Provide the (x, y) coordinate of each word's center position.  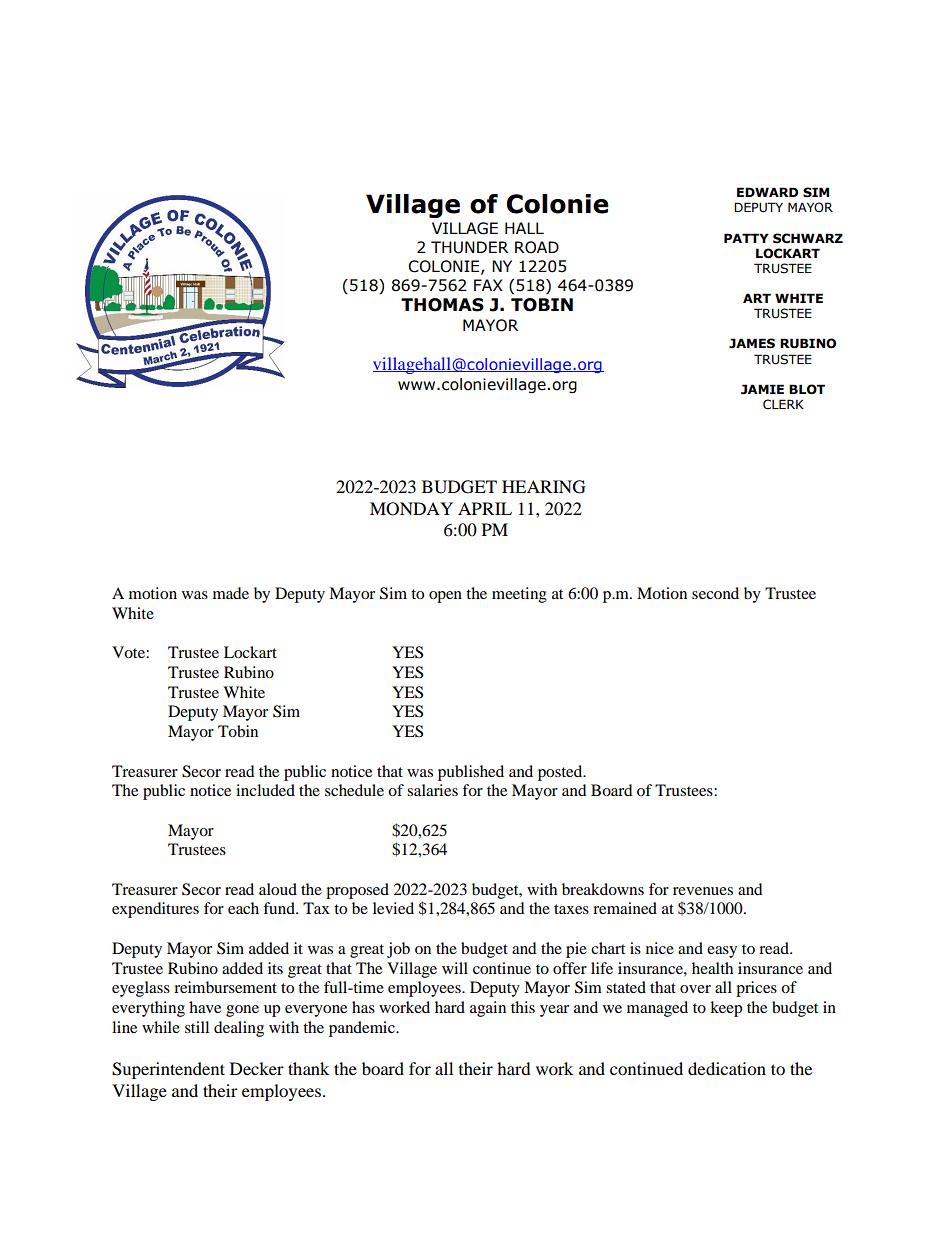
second (715, 593)
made (231, 593)
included (265, 790)
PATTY (746, 238)
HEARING (544, 487)
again (488, 1009)
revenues (703, 891)
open (445, 597)
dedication (727, 1068)
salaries (432, 790)
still (197, 1027)
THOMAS (442, 305)
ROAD (537, 247)
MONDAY (411, 509)
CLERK (783, 404)
